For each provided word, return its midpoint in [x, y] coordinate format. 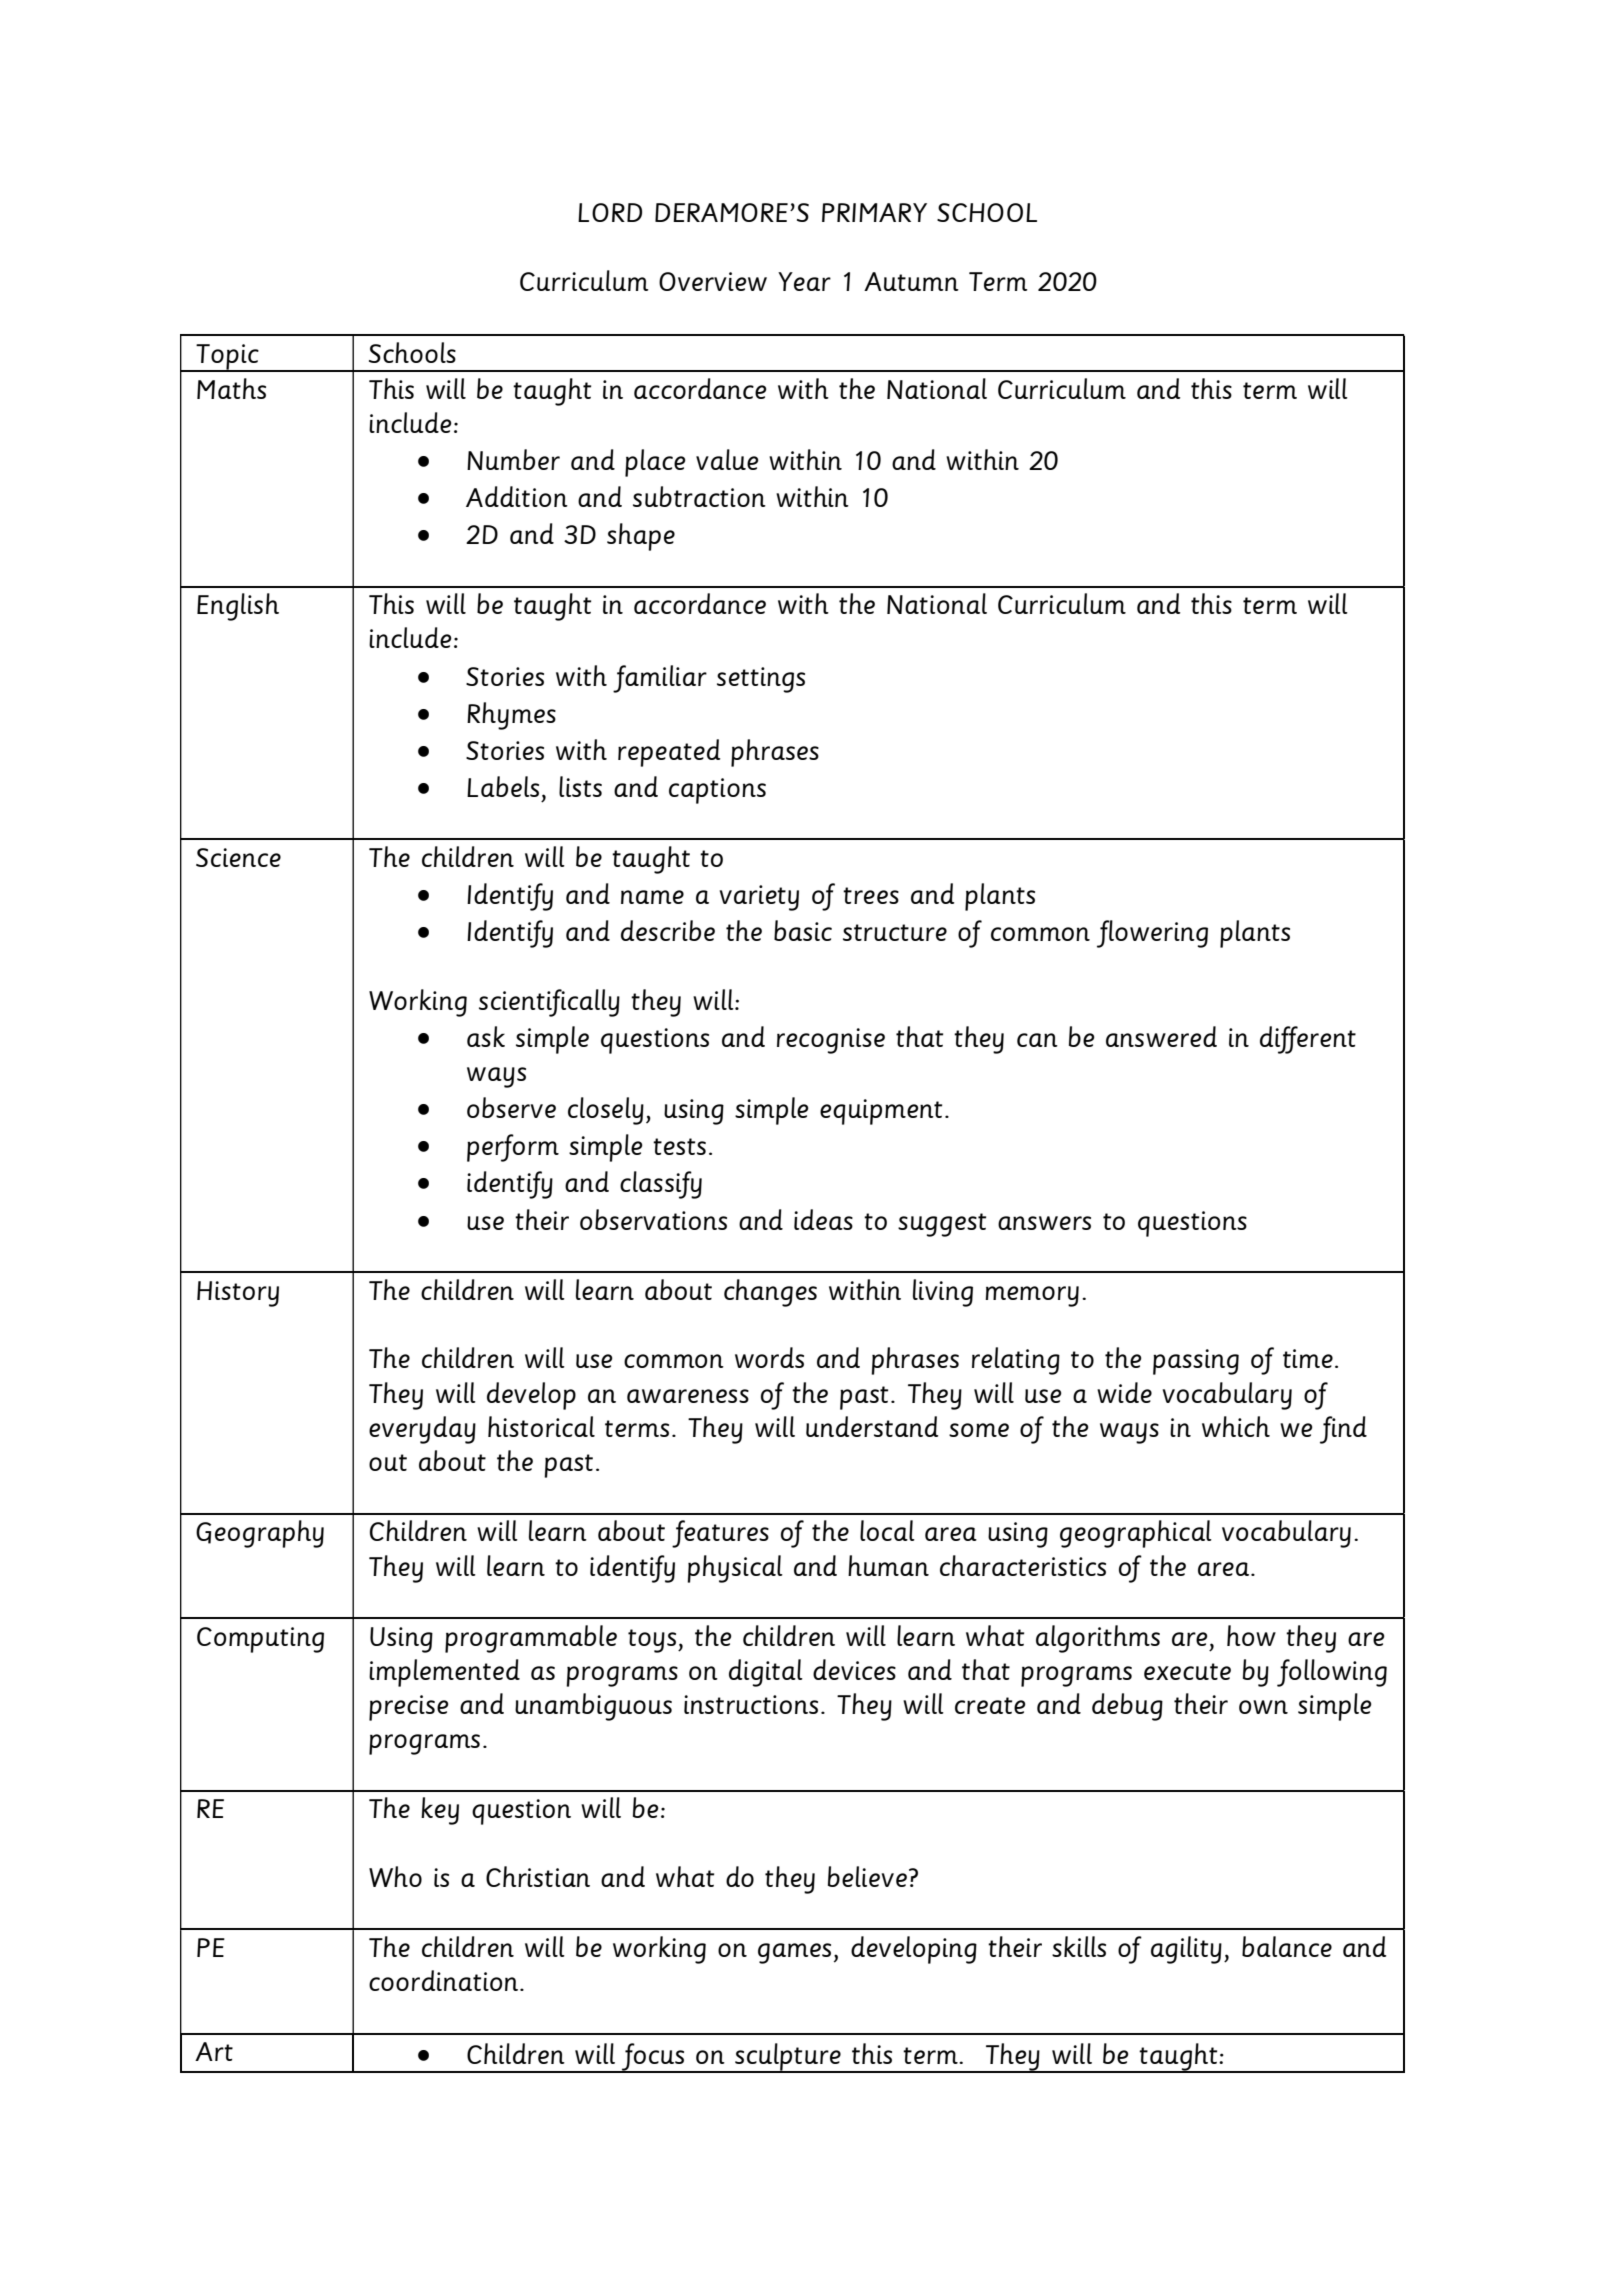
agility [1186, 1950]
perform [513, 1148]
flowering [1152, 934]
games [794, 1953]
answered [1161, 1036]
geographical [1136, 1534]
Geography [260, 1534]
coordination [445, 1980]
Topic [228, 358]
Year [804, 281]
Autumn [911, 281]
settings [761, 680]
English [238, 607]
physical [735, 1569]
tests [679, 1146]
